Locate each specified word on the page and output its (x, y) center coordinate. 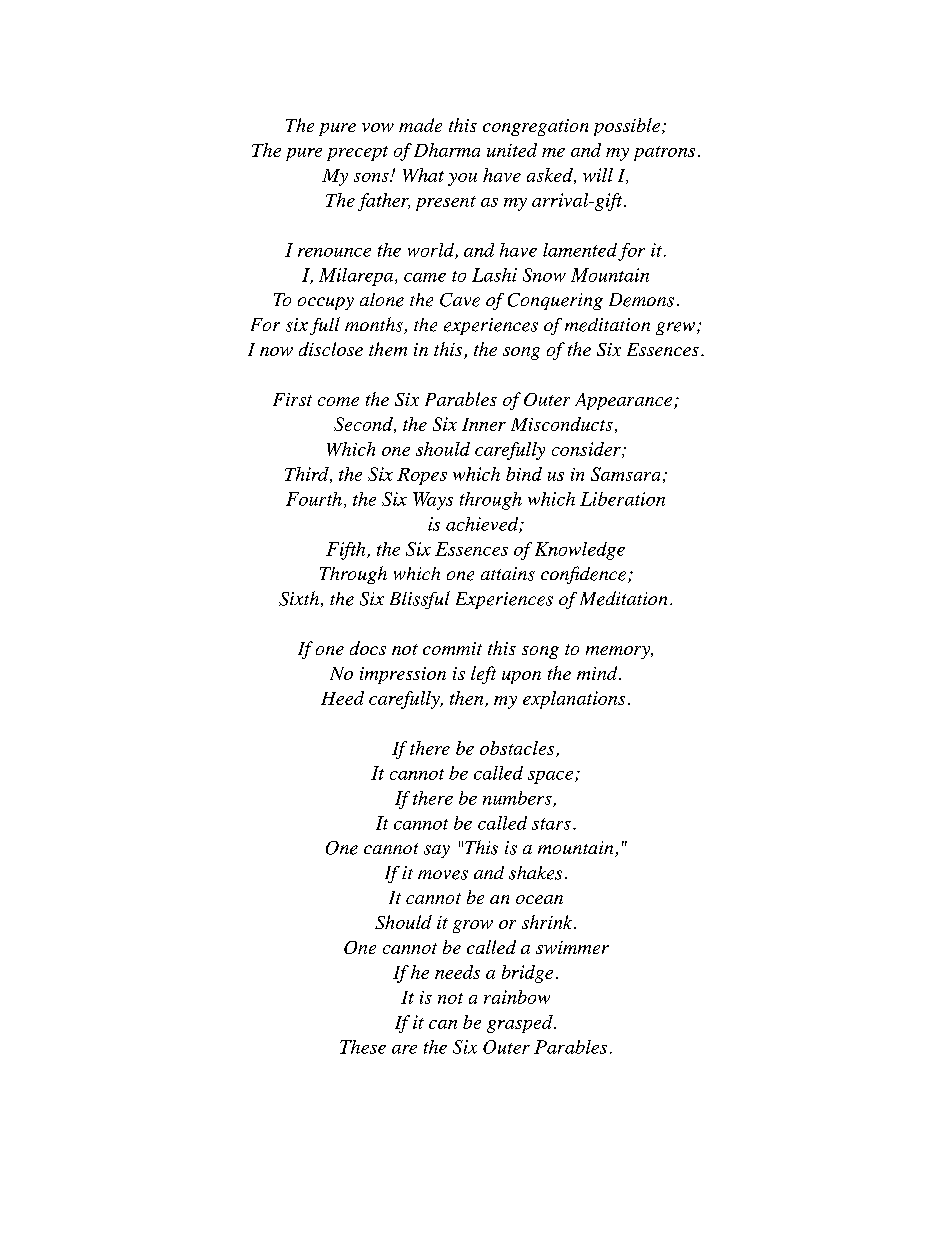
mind (598, 673)
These (363, 1047)
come (338, 401)
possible (627, 127)
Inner (484, 424)
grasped (521, 1024)
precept (357, 153)
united (512, 150)
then (468, 699)
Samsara (625, 474)
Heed (342, 698)
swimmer (572, 947)
